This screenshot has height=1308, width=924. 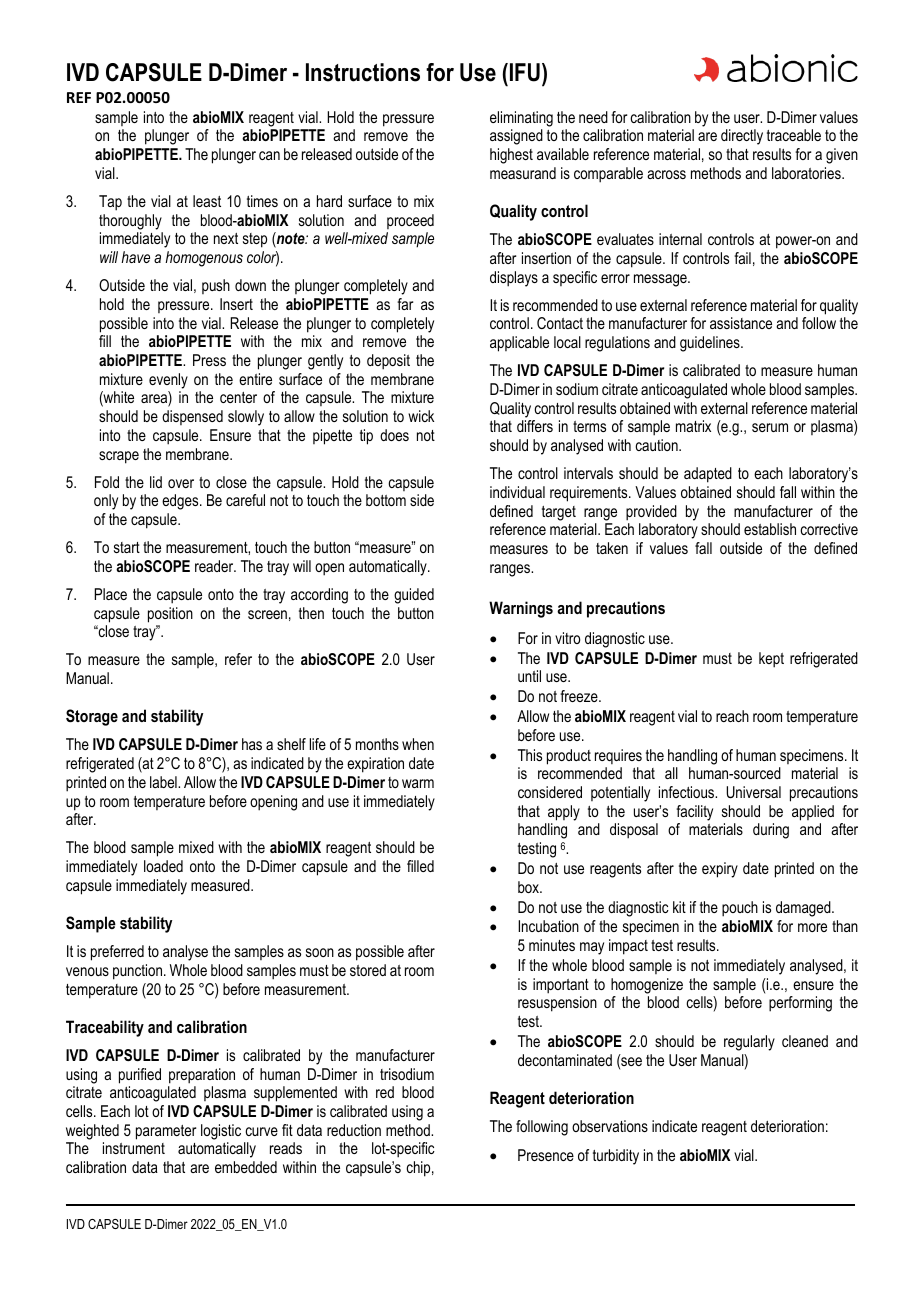 What do you see at coordinates (166, 1132) in the screenshot?
I see `parameter` at bounding box center [166, 1132].
